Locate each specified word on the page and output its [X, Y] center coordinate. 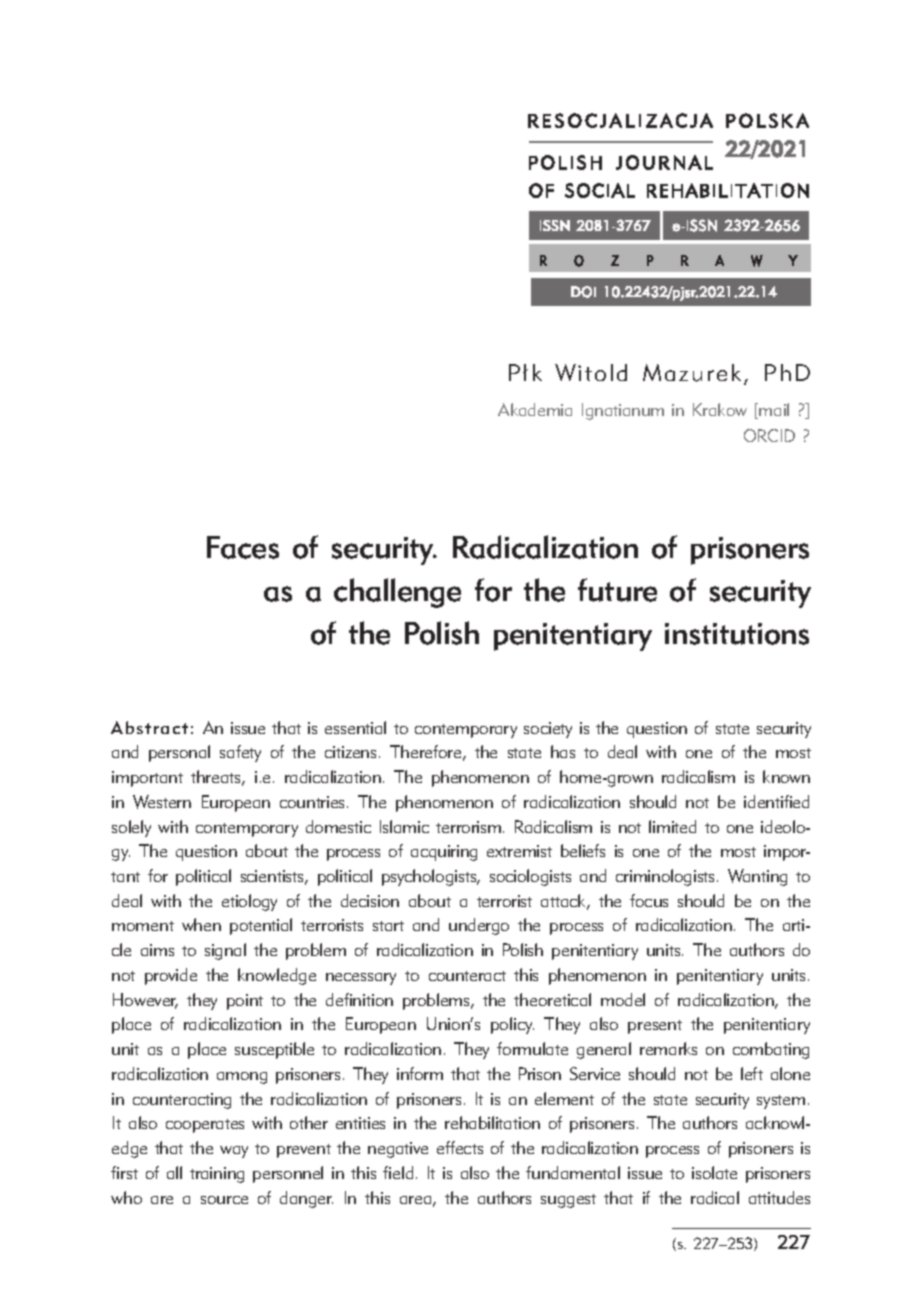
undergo [479, 926]
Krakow [720, 409]
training [217, 1175]
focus [649, 900]
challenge [397, 593]
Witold [591, 372]
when [201, 924]
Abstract [149, 727]
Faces [243, 547]
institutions [737, 634]
